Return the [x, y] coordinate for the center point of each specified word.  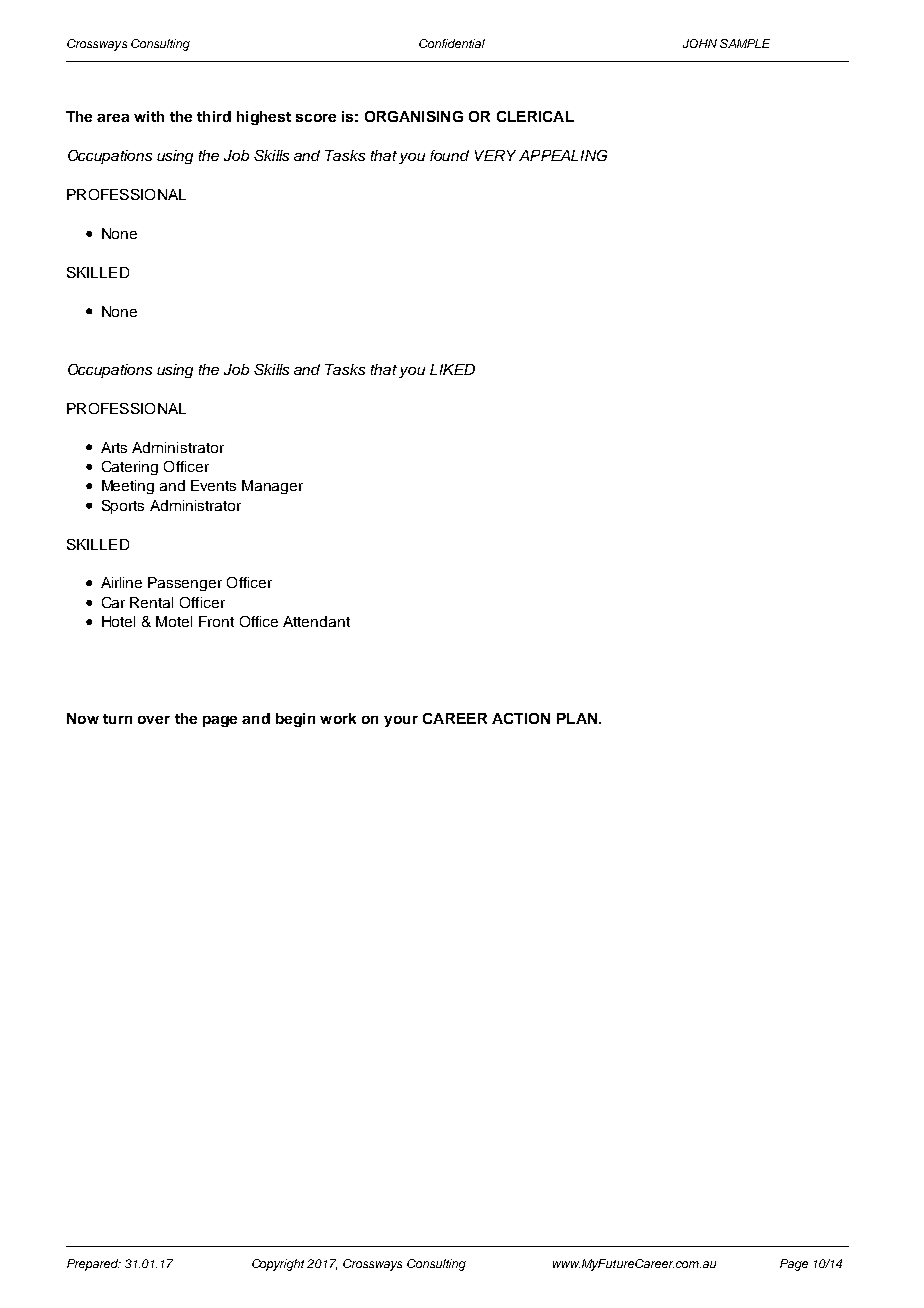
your [401, 721]
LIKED [452, 369]
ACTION [521, 718]
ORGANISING [414, 116]
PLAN [578, 718]
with [149, 116]
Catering [130, 468]
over [154, 720]
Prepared [94, 1265]
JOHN [700, 43]
